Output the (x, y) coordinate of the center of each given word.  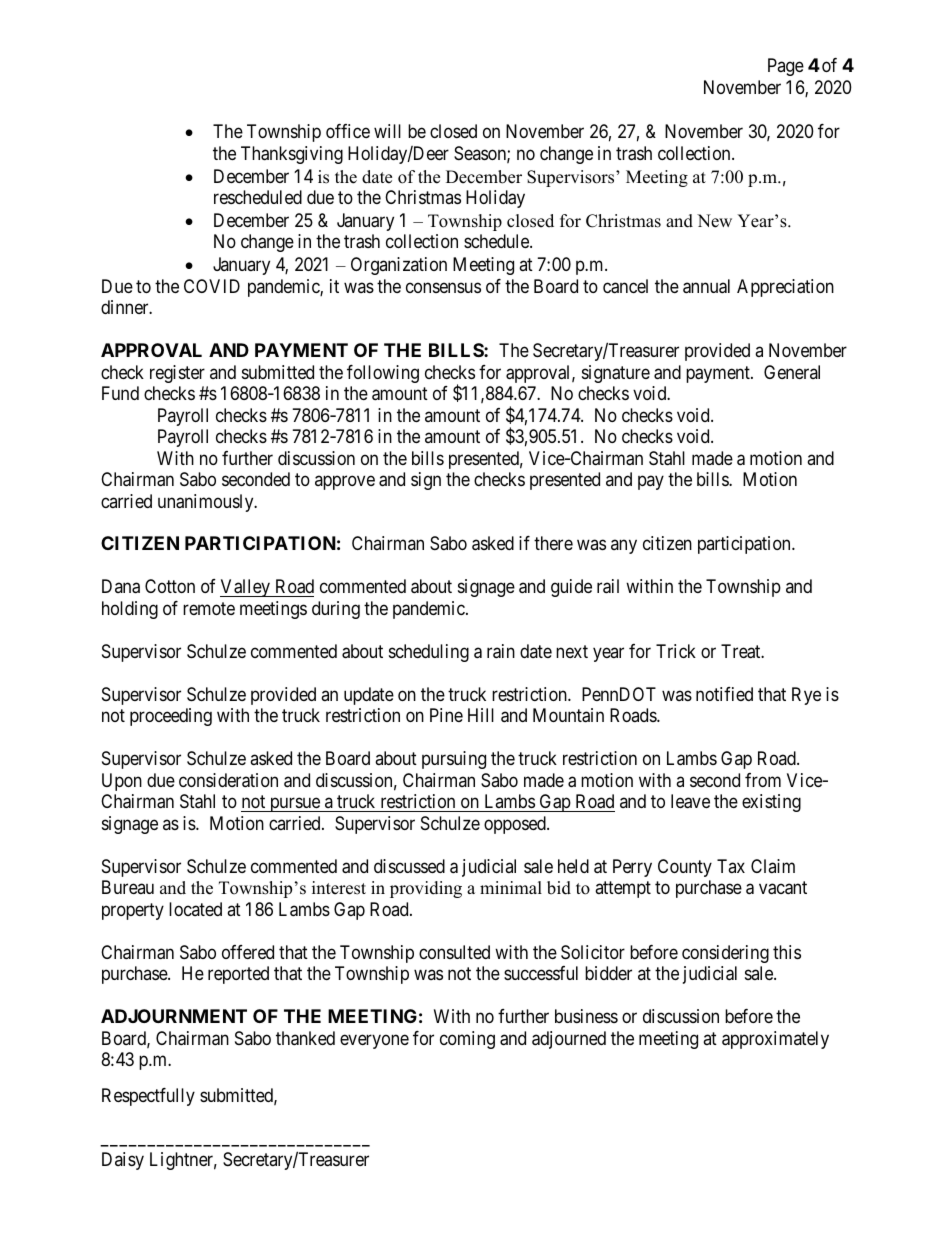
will (387, 131)
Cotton (170, 586)
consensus (443, 287)
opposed (516, 825)
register (177, 374)
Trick (676, 651)
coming (467, 1040)
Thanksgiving (292, 155)
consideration (228, 780)
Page (786, 67)
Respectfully (148, 1097)
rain (501, 651)
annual (706, 286)
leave (690, 801)
